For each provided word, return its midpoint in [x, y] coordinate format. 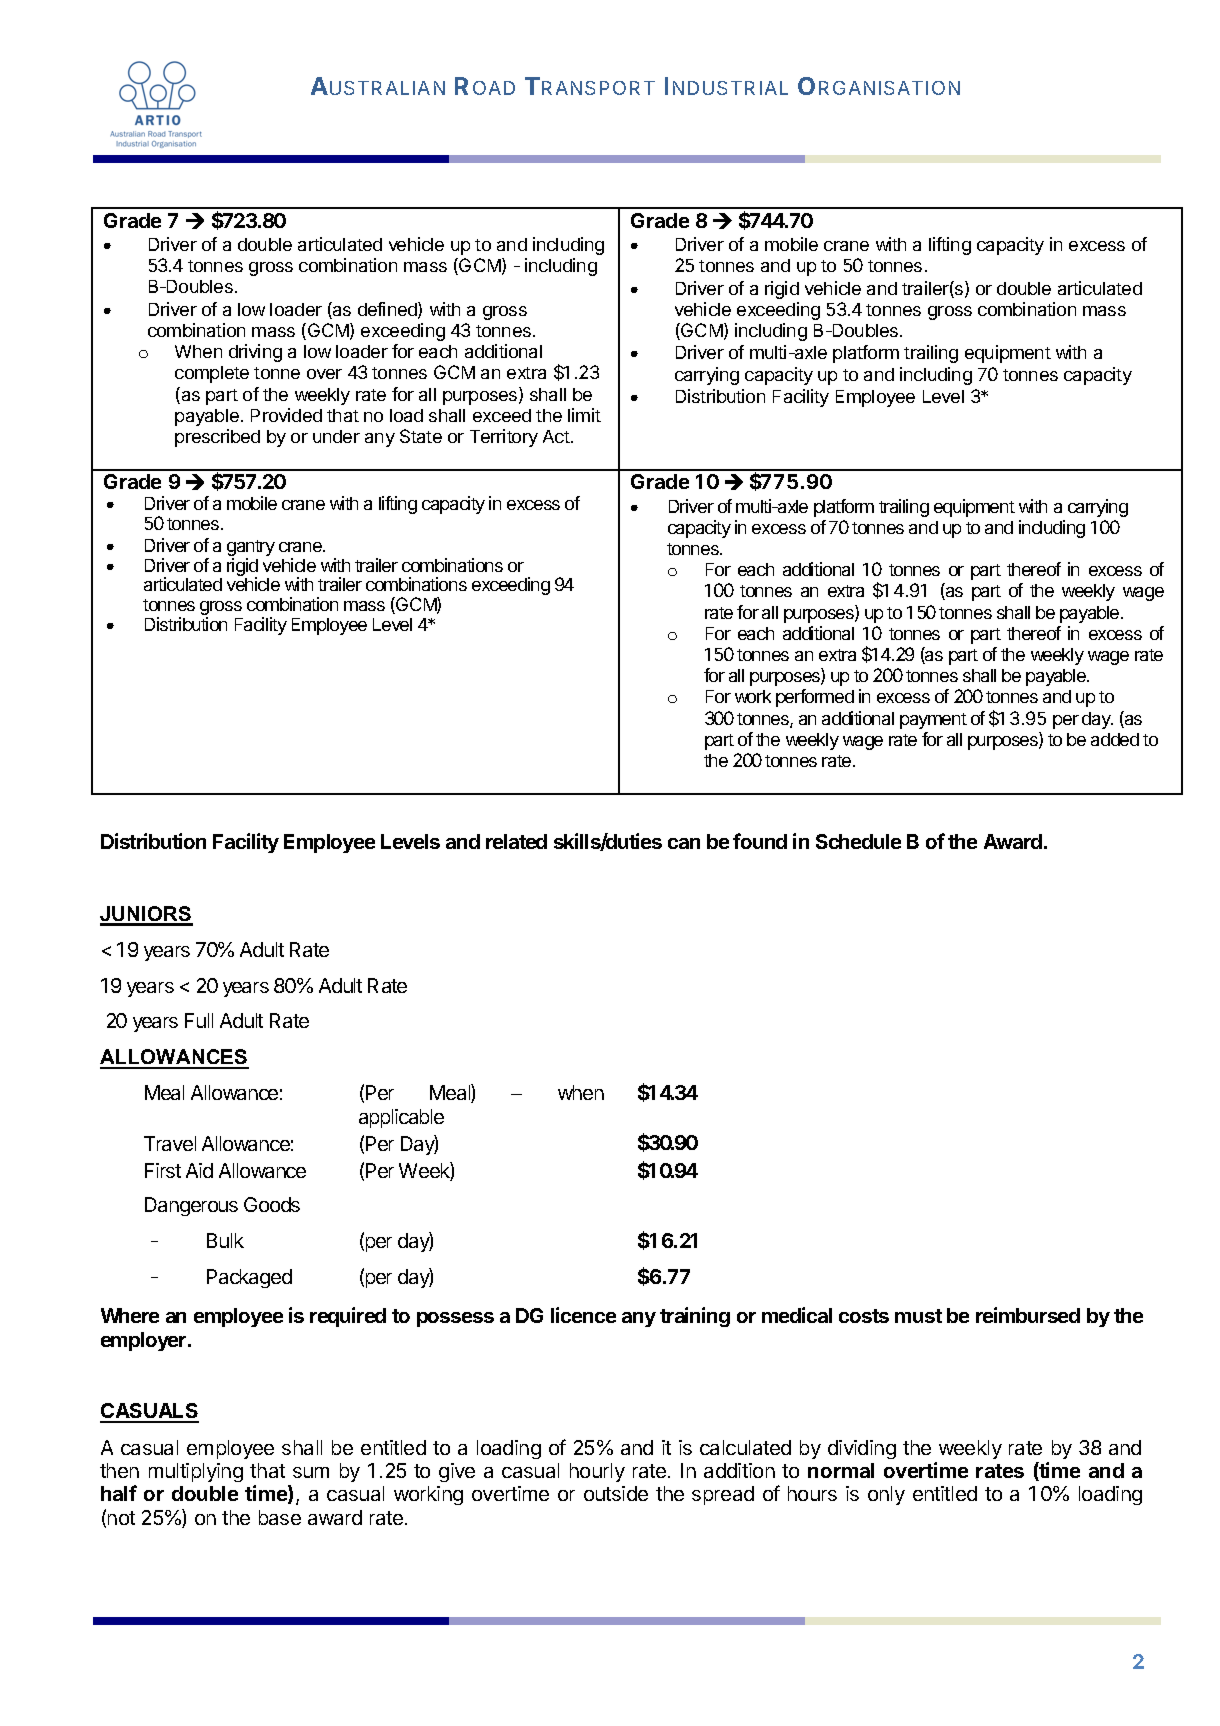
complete [212, 374]
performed [815, 698]
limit [584, 415]
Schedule [858, 841]
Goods [272, 1204]
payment [933, 721]
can [684, 843]
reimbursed [1028, 1315]
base [280, 1517]
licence [583, 1315]
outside [616, 1493]
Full [199, 1020]
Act [556, 436]
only [886, 1495]
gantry [251, 549]
